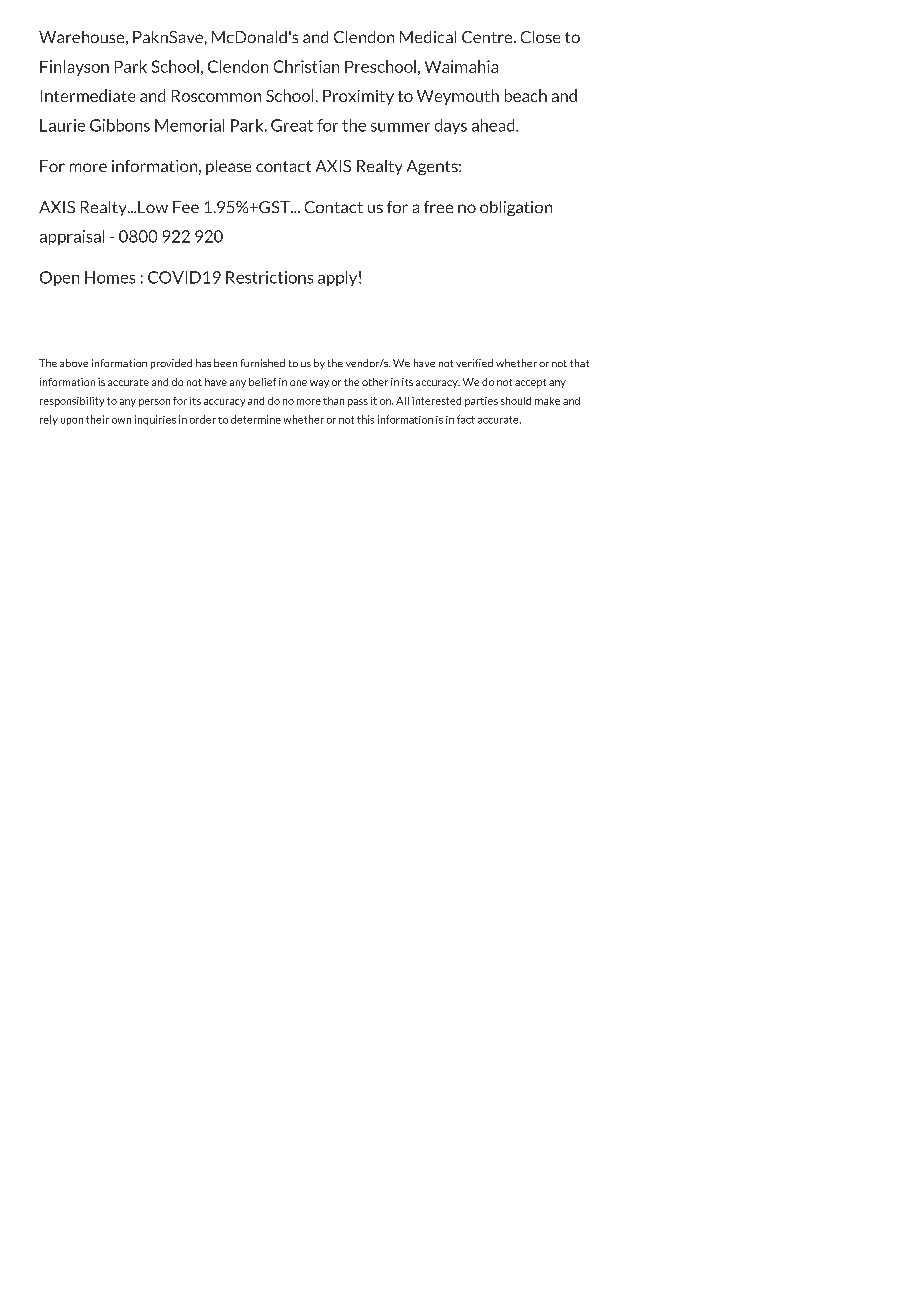 Image resolution: width=924 pixels, height=1303 pixels. What do you see at coordinates (97, 419) in the image?
I see `their` at bounding box center [97, 419].
